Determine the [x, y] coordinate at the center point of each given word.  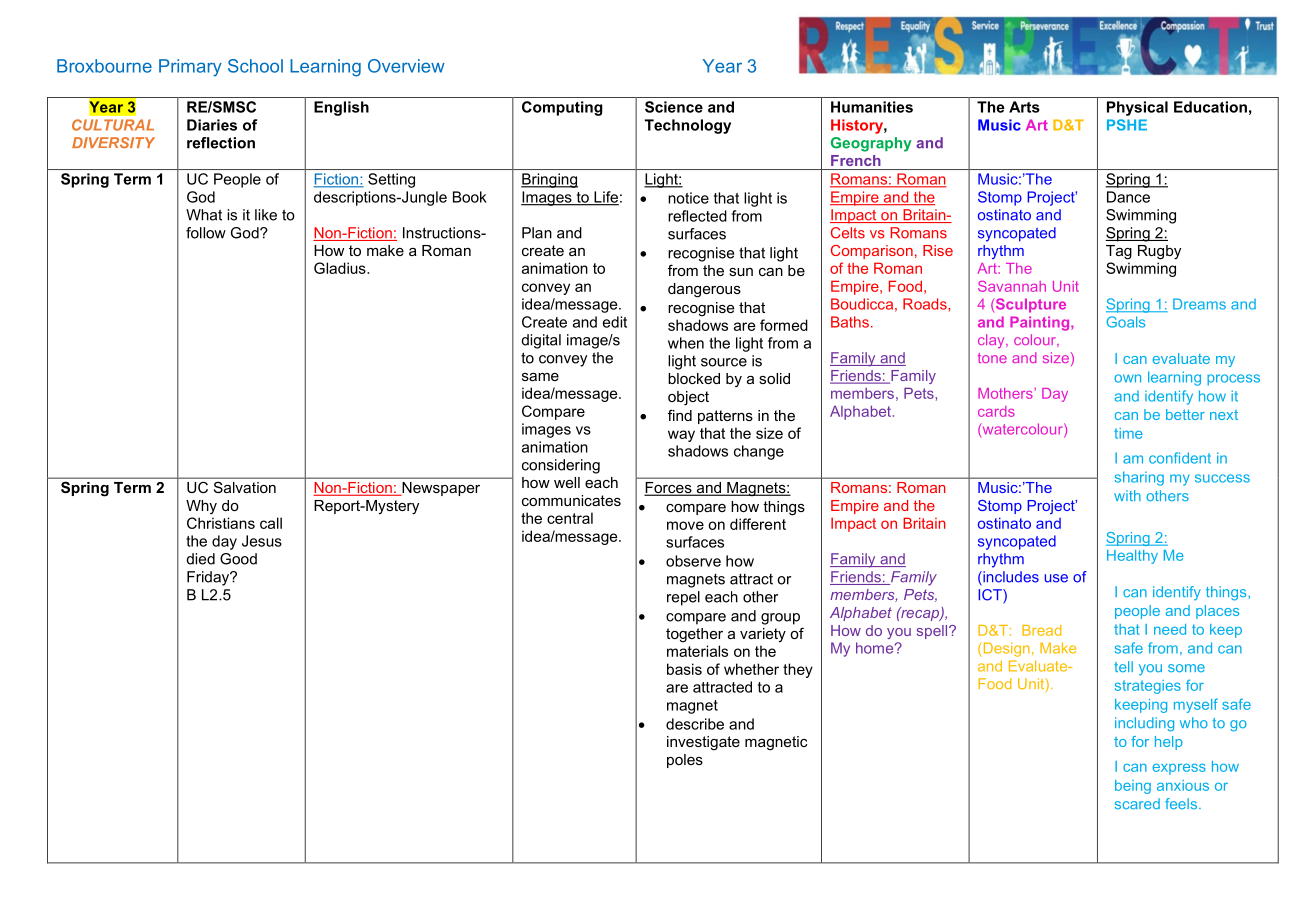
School [255, 66]
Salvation [245, 487]
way [681, 436]
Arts [1024, 107]
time [1128, 433]
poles [685, 761]
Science [674, 107]
